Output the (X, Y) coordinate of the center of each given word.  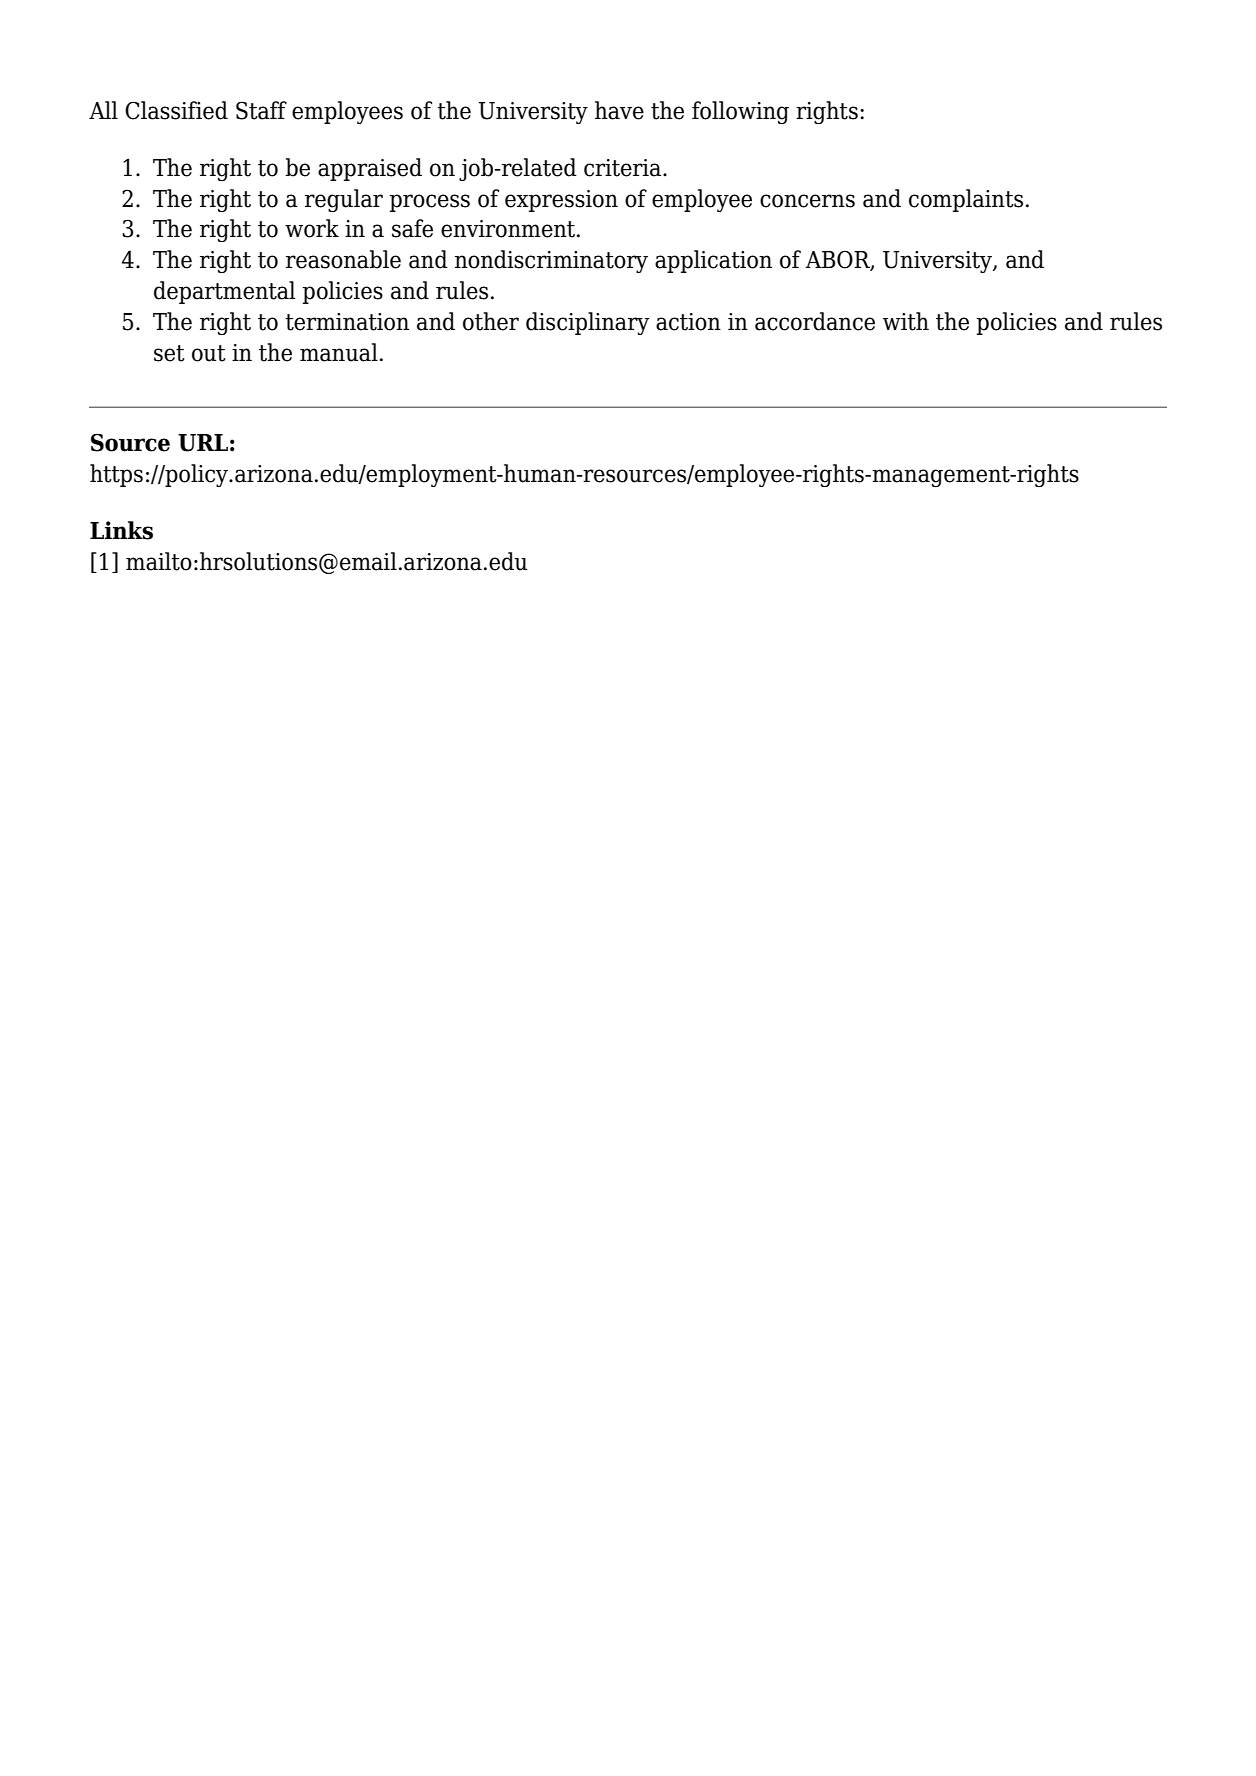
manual (339, 352)
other (491, 321)
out (209, 353)
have (619, 110)
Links (121, 530)
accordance (815, 321)
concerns (807, 201)
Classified (176, 110)
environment (509, 229)
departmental (224, 292)
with (906, 321)
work (312, 228)
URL (203, 443)
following (740, 112)
